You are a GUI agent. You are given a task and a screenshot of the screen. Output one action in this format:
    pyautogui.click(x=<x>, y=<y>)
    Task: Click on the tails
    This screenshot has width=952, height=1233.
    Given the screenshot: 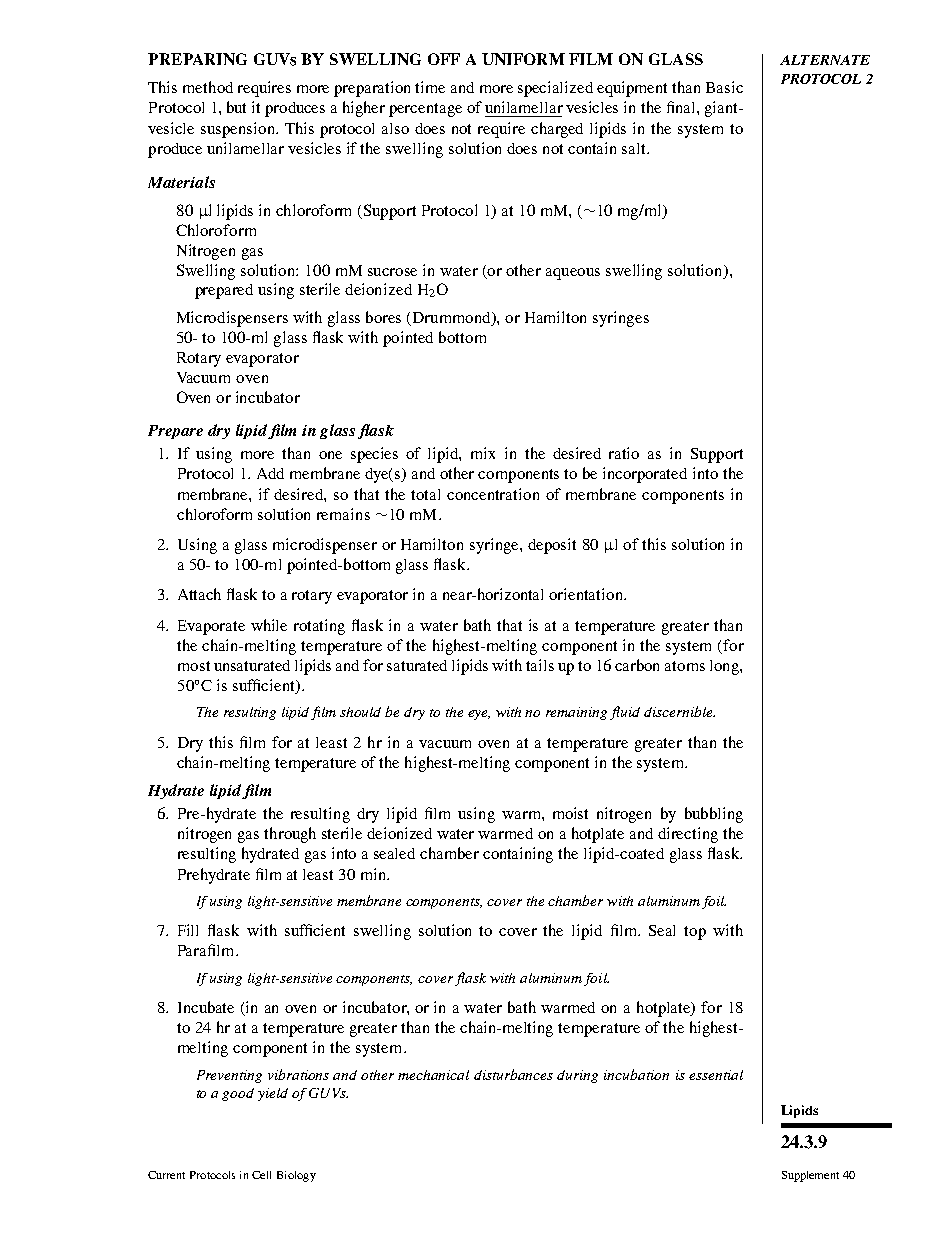 What is the action you would take?
    pyautogui.click(x=540, y=665)
